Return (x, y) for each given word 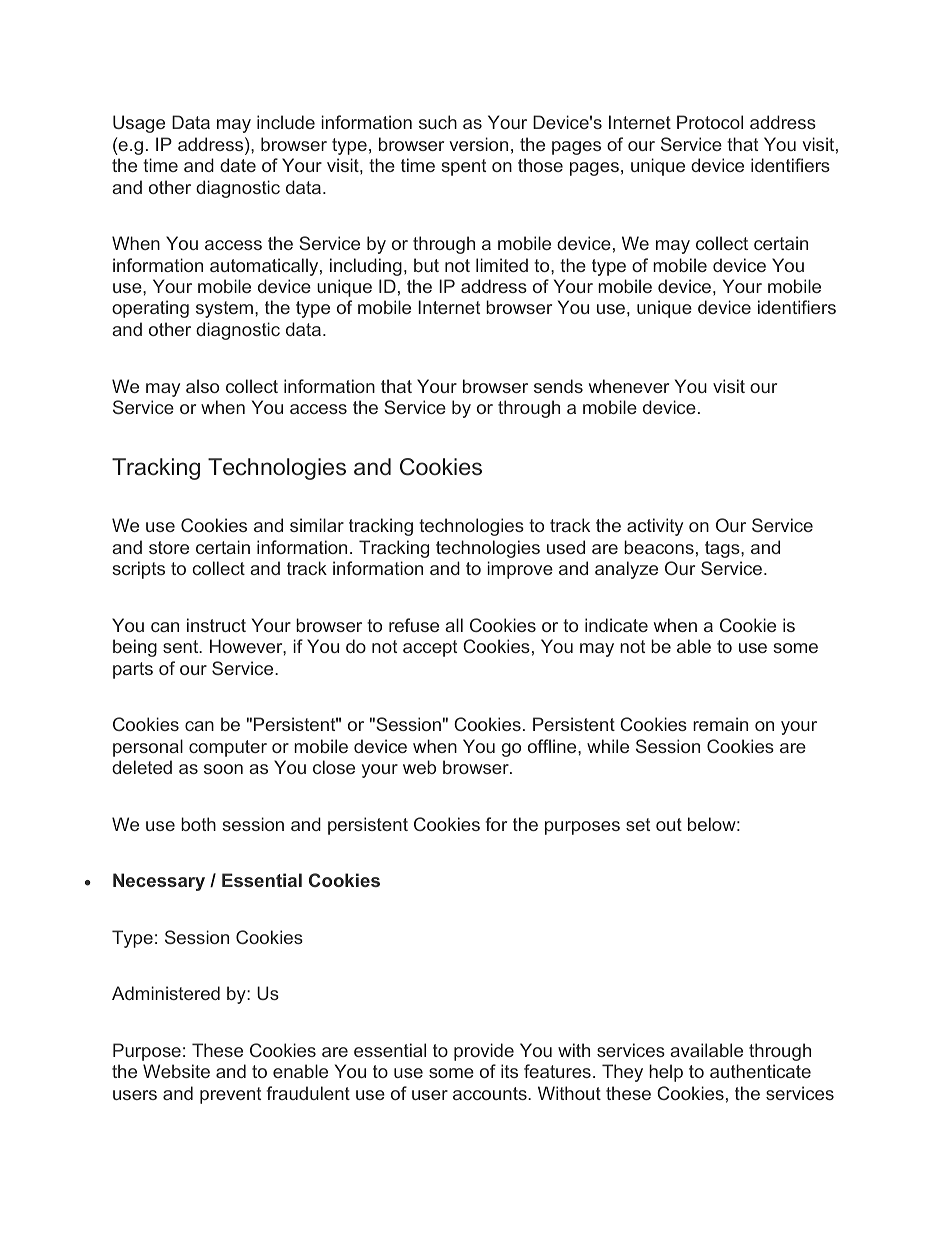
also (202, 386)
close (334, 767)
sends (558, 386)
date (238, 165)
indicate (616, 625)
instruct (216, 625)
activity (655, 527)
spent (463, 167)
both (198, 824)
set (638, 824)
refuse (414, 625)
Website (176, 1071)
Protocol (710, 122)
